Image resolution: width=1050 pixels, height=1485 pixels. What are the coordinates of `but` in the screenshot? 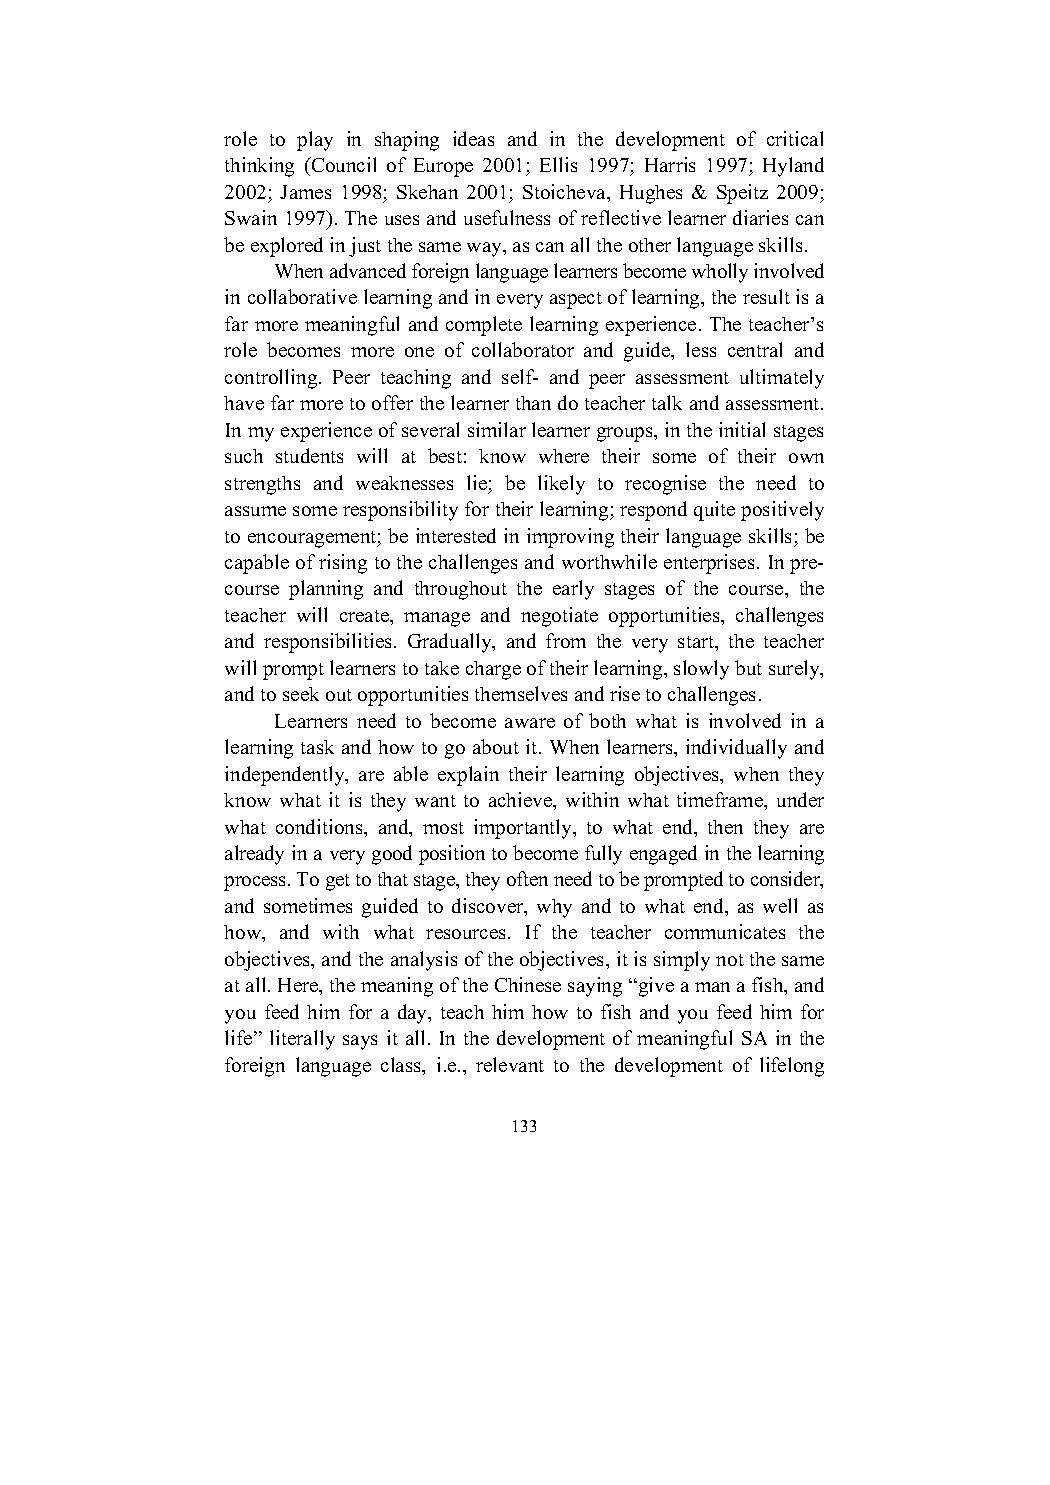 It's located at (748, 667).
